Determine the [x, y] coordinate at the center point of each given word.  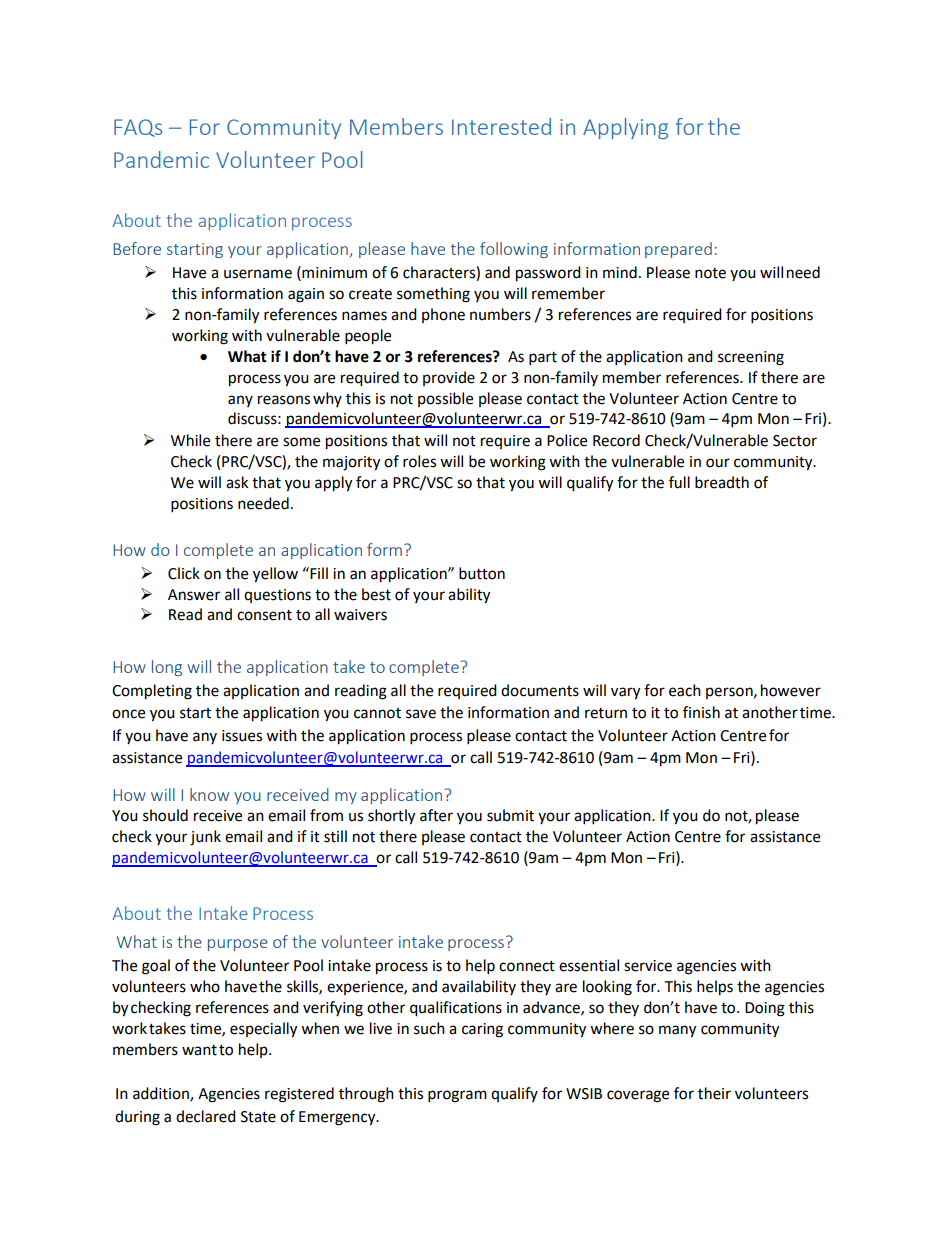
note [710, 273]
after [436, 815]
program [457, 1096]
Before [137, 248]
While [190, 440]
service [648, 966]
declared [206, 1116]
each [685, 690]
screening [751, 358]
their [714, 1093]
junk [205, 838]
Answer [194, 595]
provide [449, 378]
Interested [501, 126]
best [376, 594]
